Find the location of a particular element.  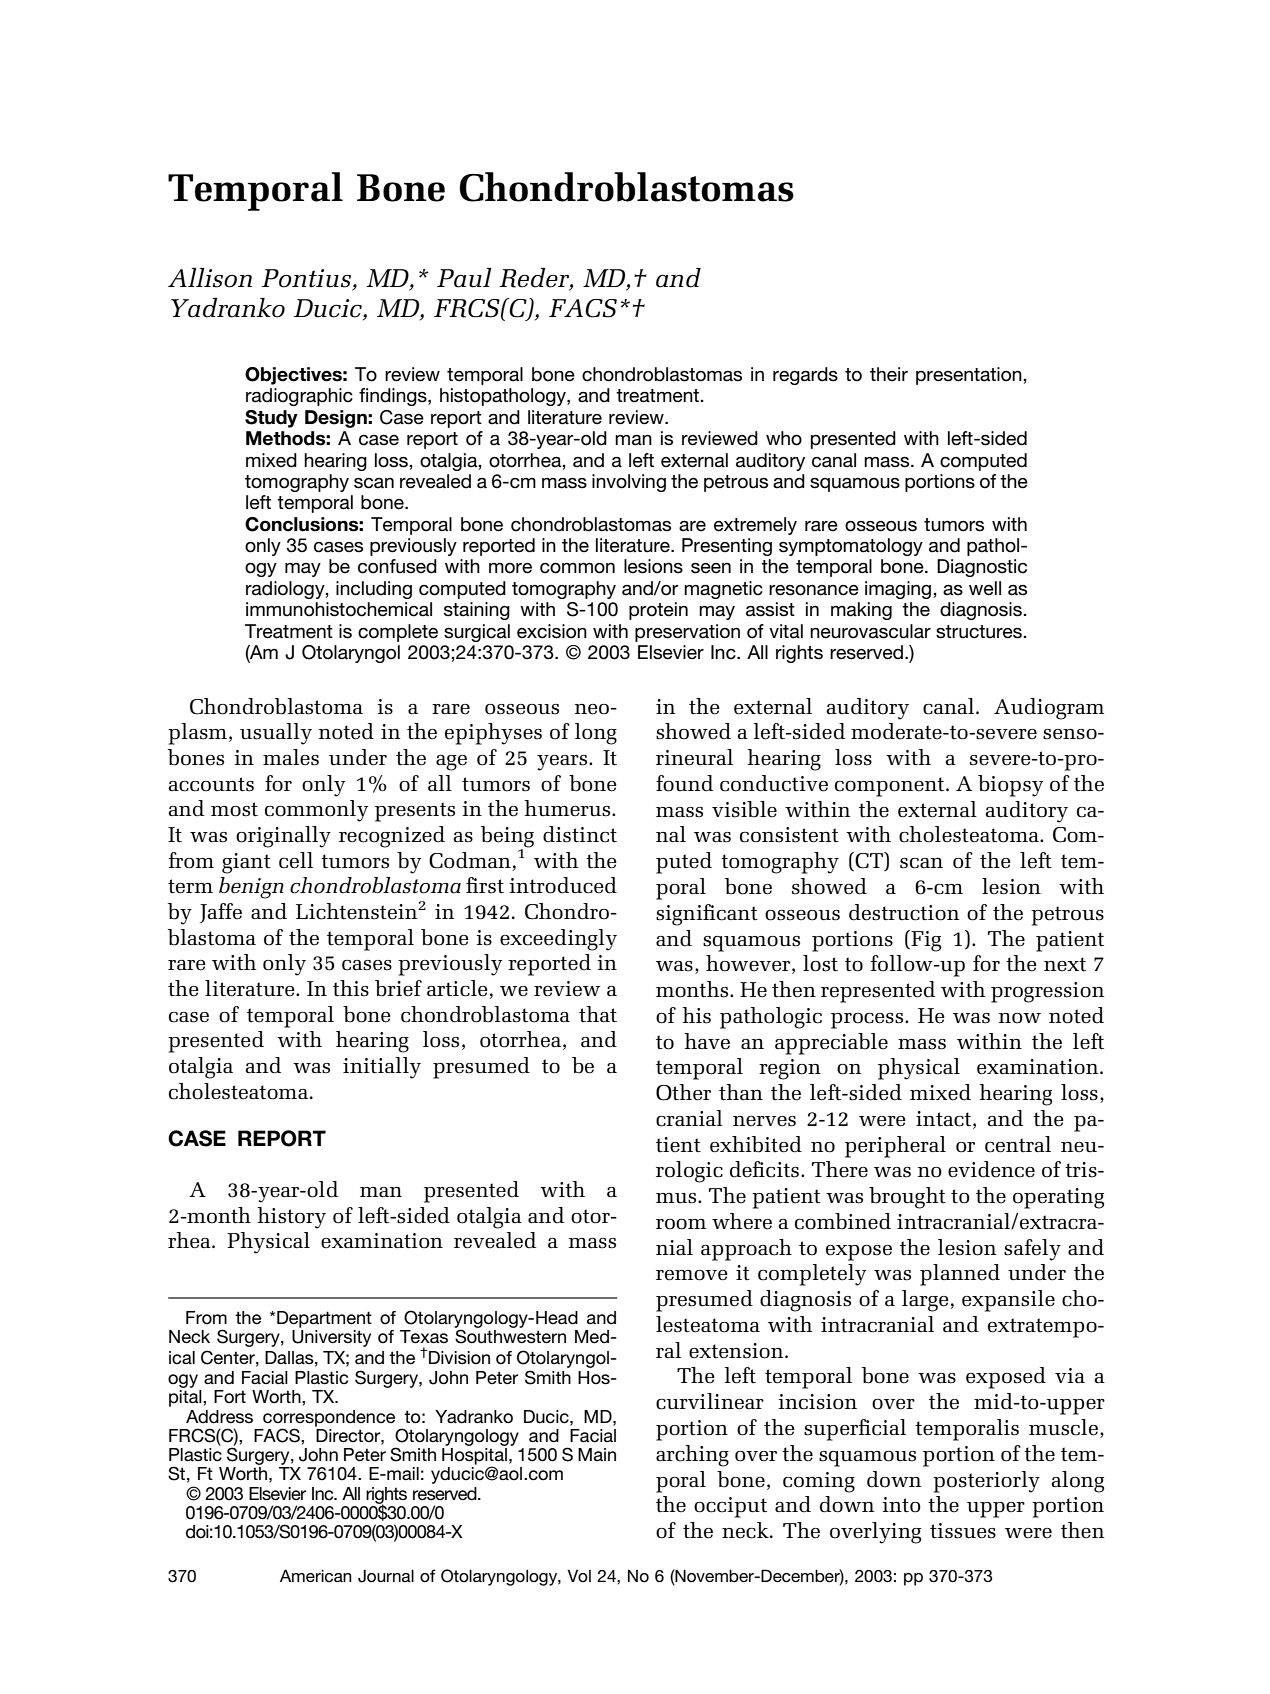

benign is located at coordinates (251, 888).
